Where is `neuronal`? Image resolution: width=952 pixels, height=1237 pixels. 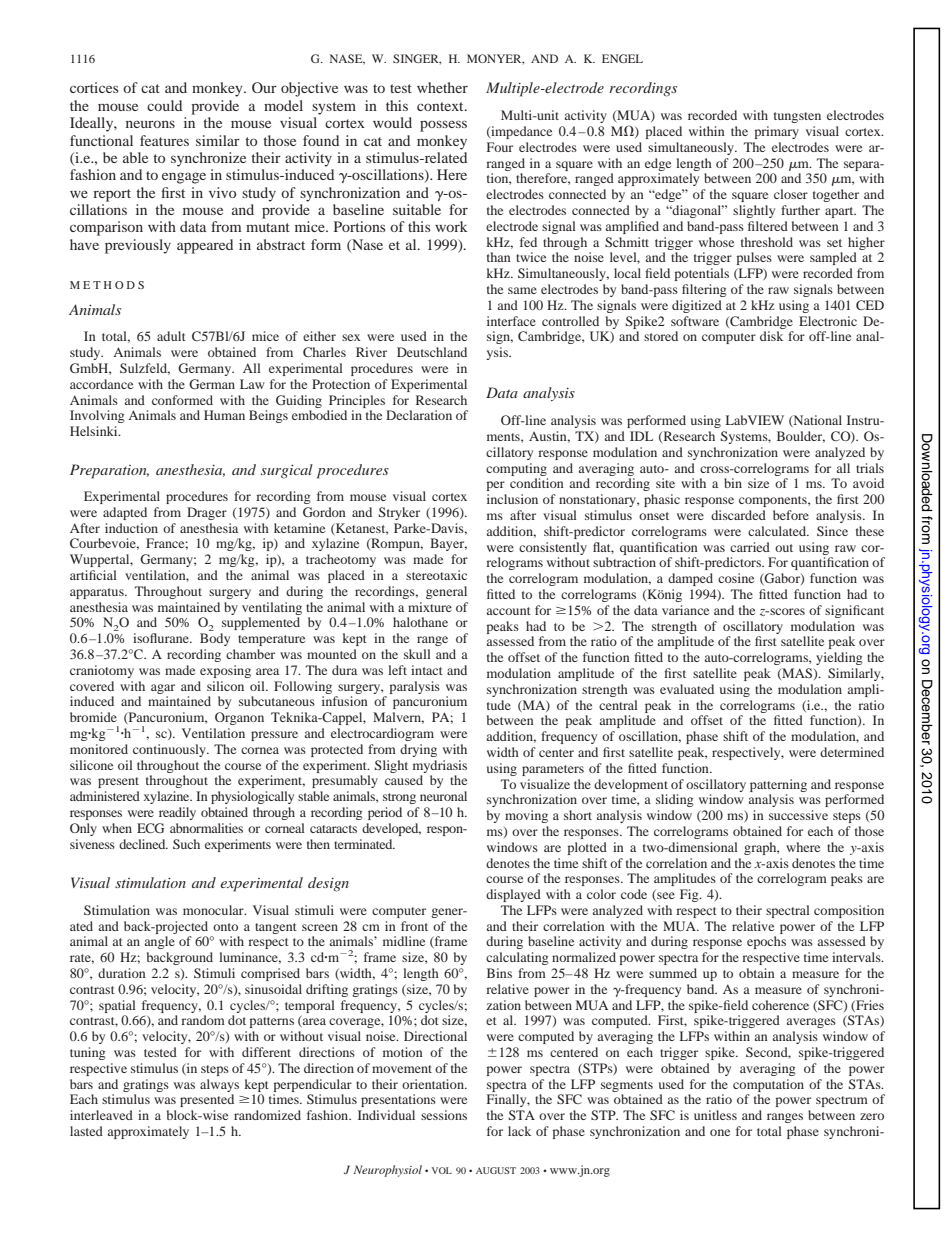 neuronal is located at coordinates (443, 796).
